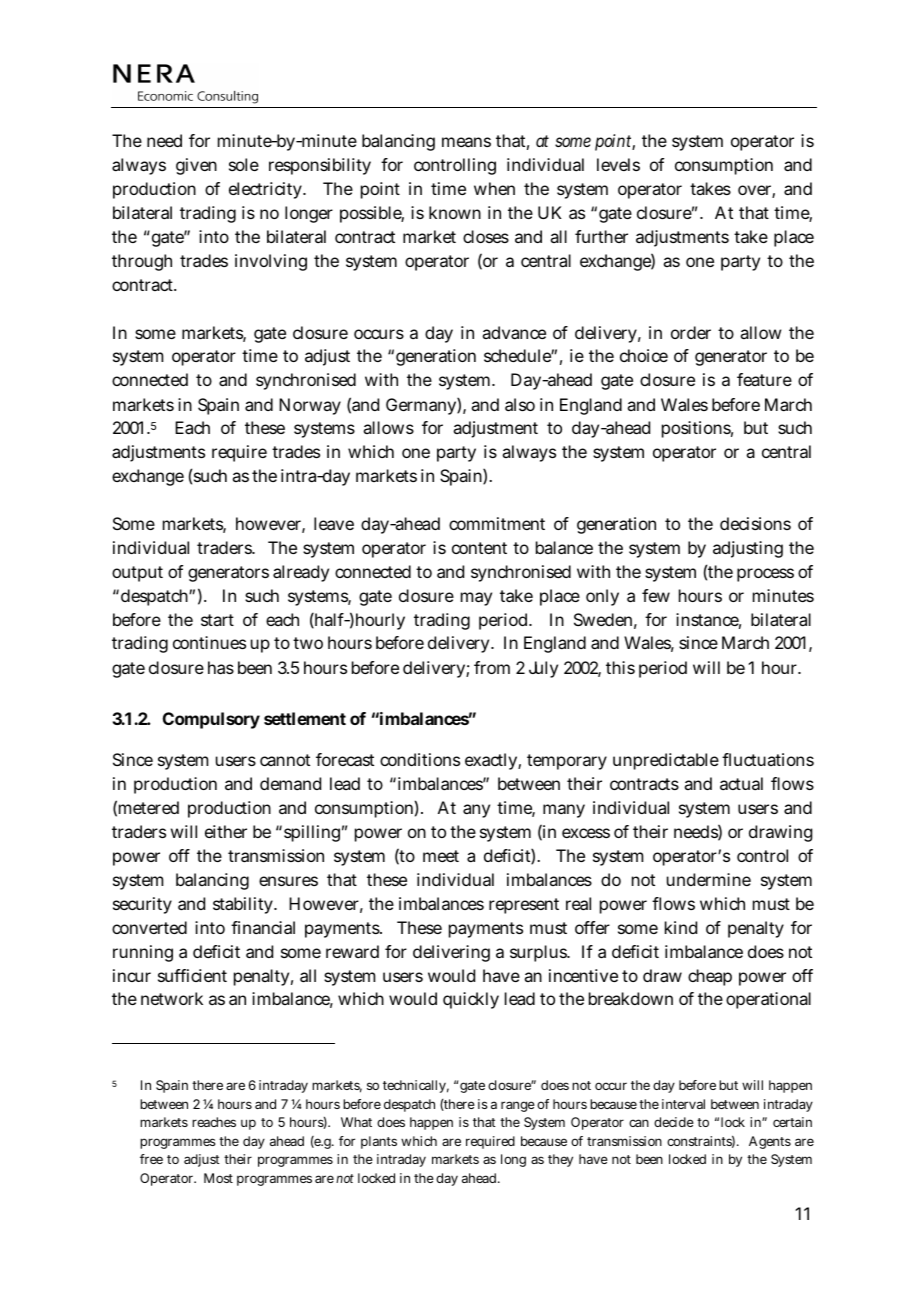 This screenshot has height=1308, width=924. I want to click on given, so click(196, 166).
